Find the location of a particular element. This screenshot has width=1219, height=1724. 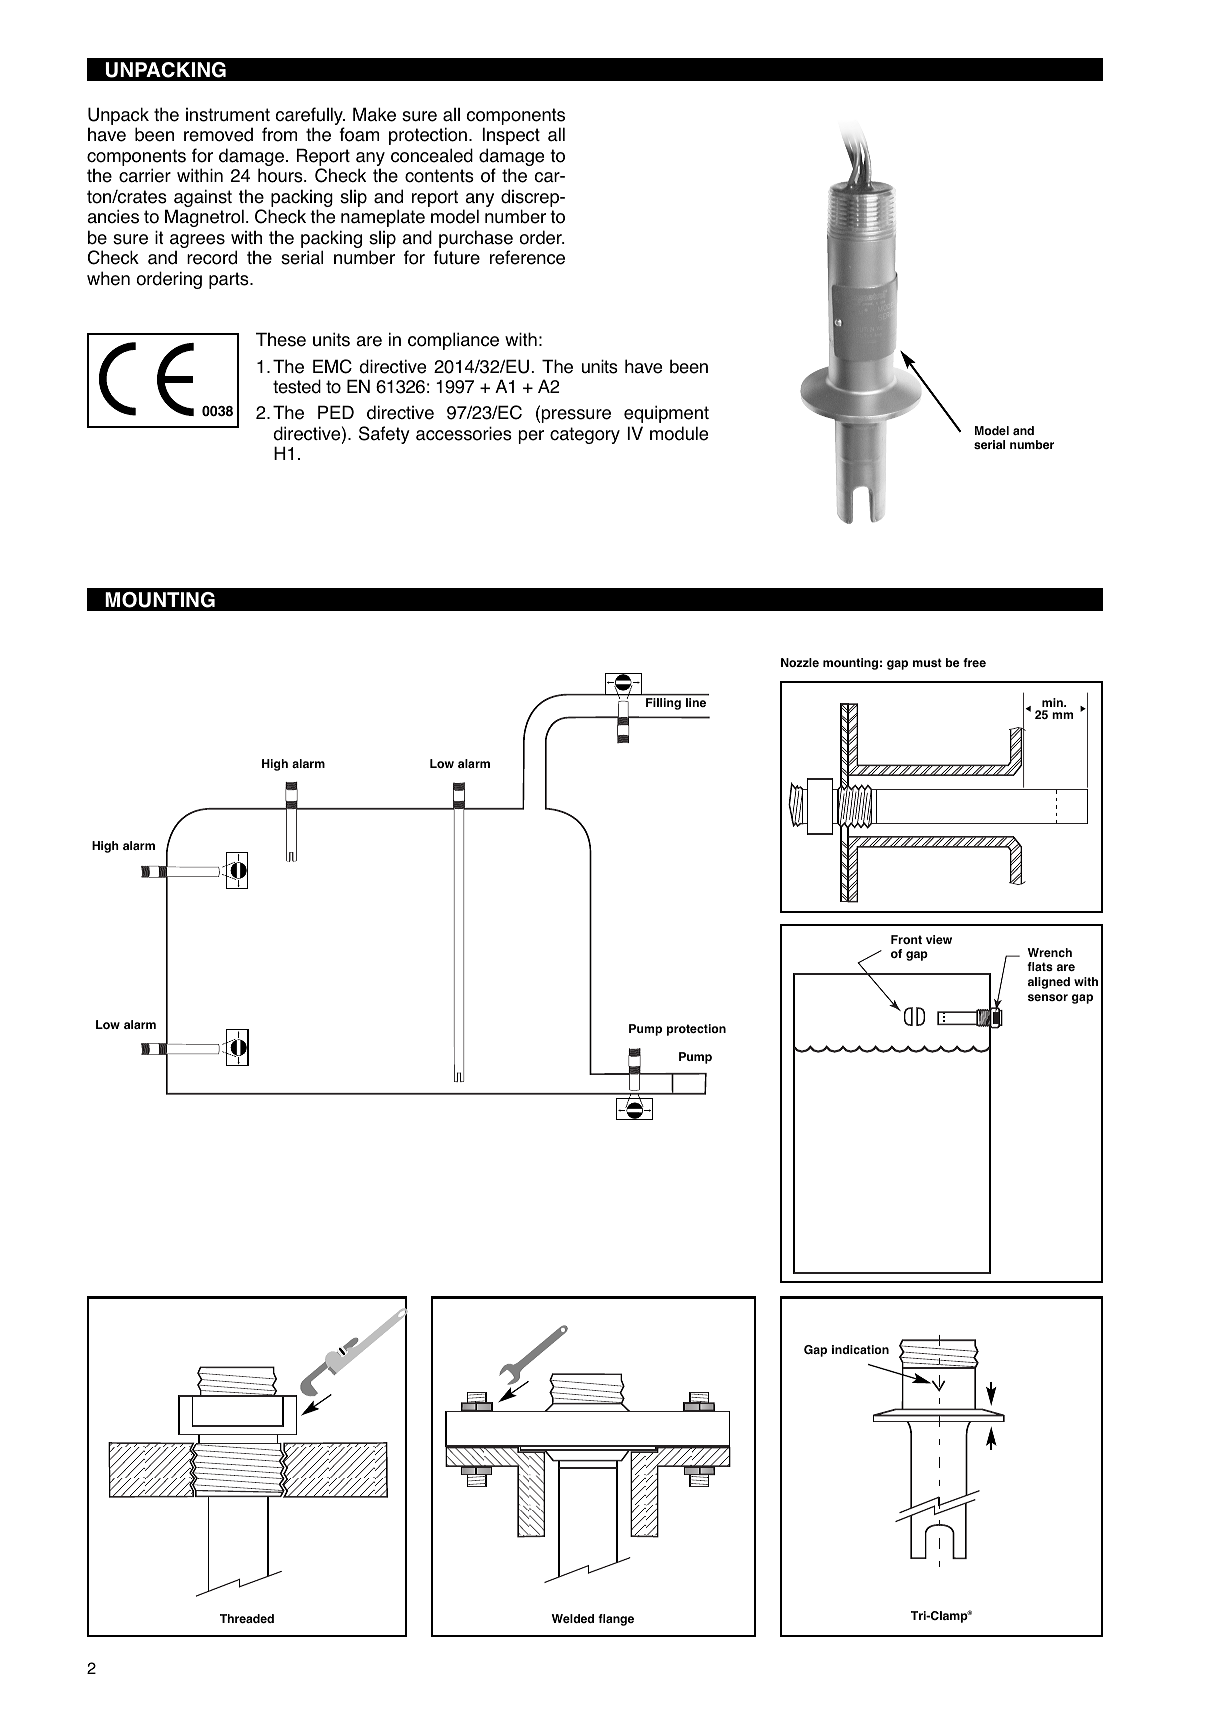

Safety is located at coordinates (384, 435).
